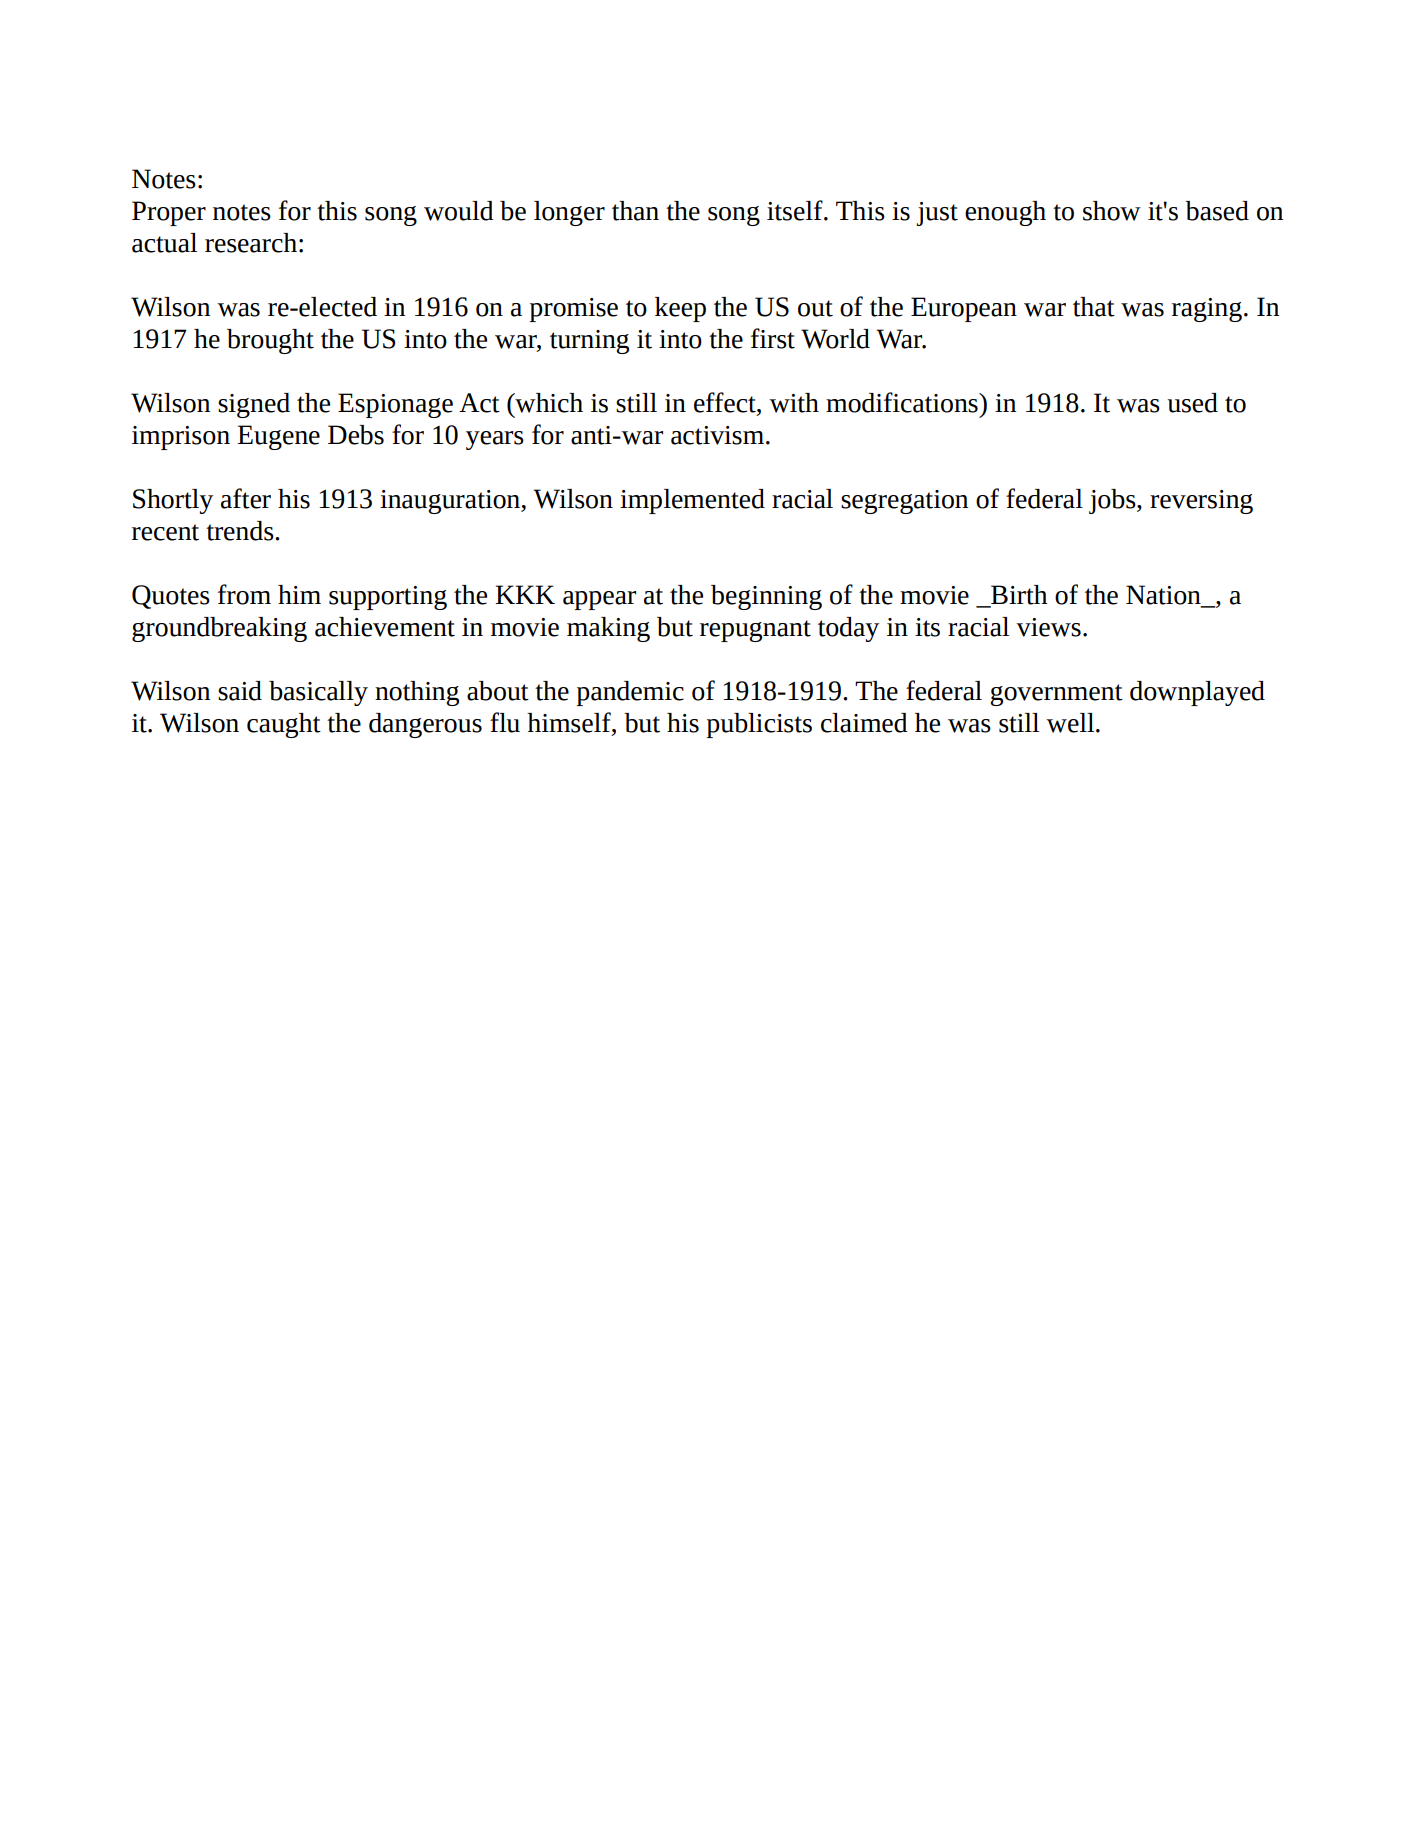 This screenshot has width=1418, height=1835. What do you see at coordinates (794, 403) in the screenshot?
I see `with` at bounding box center [794, 403].
